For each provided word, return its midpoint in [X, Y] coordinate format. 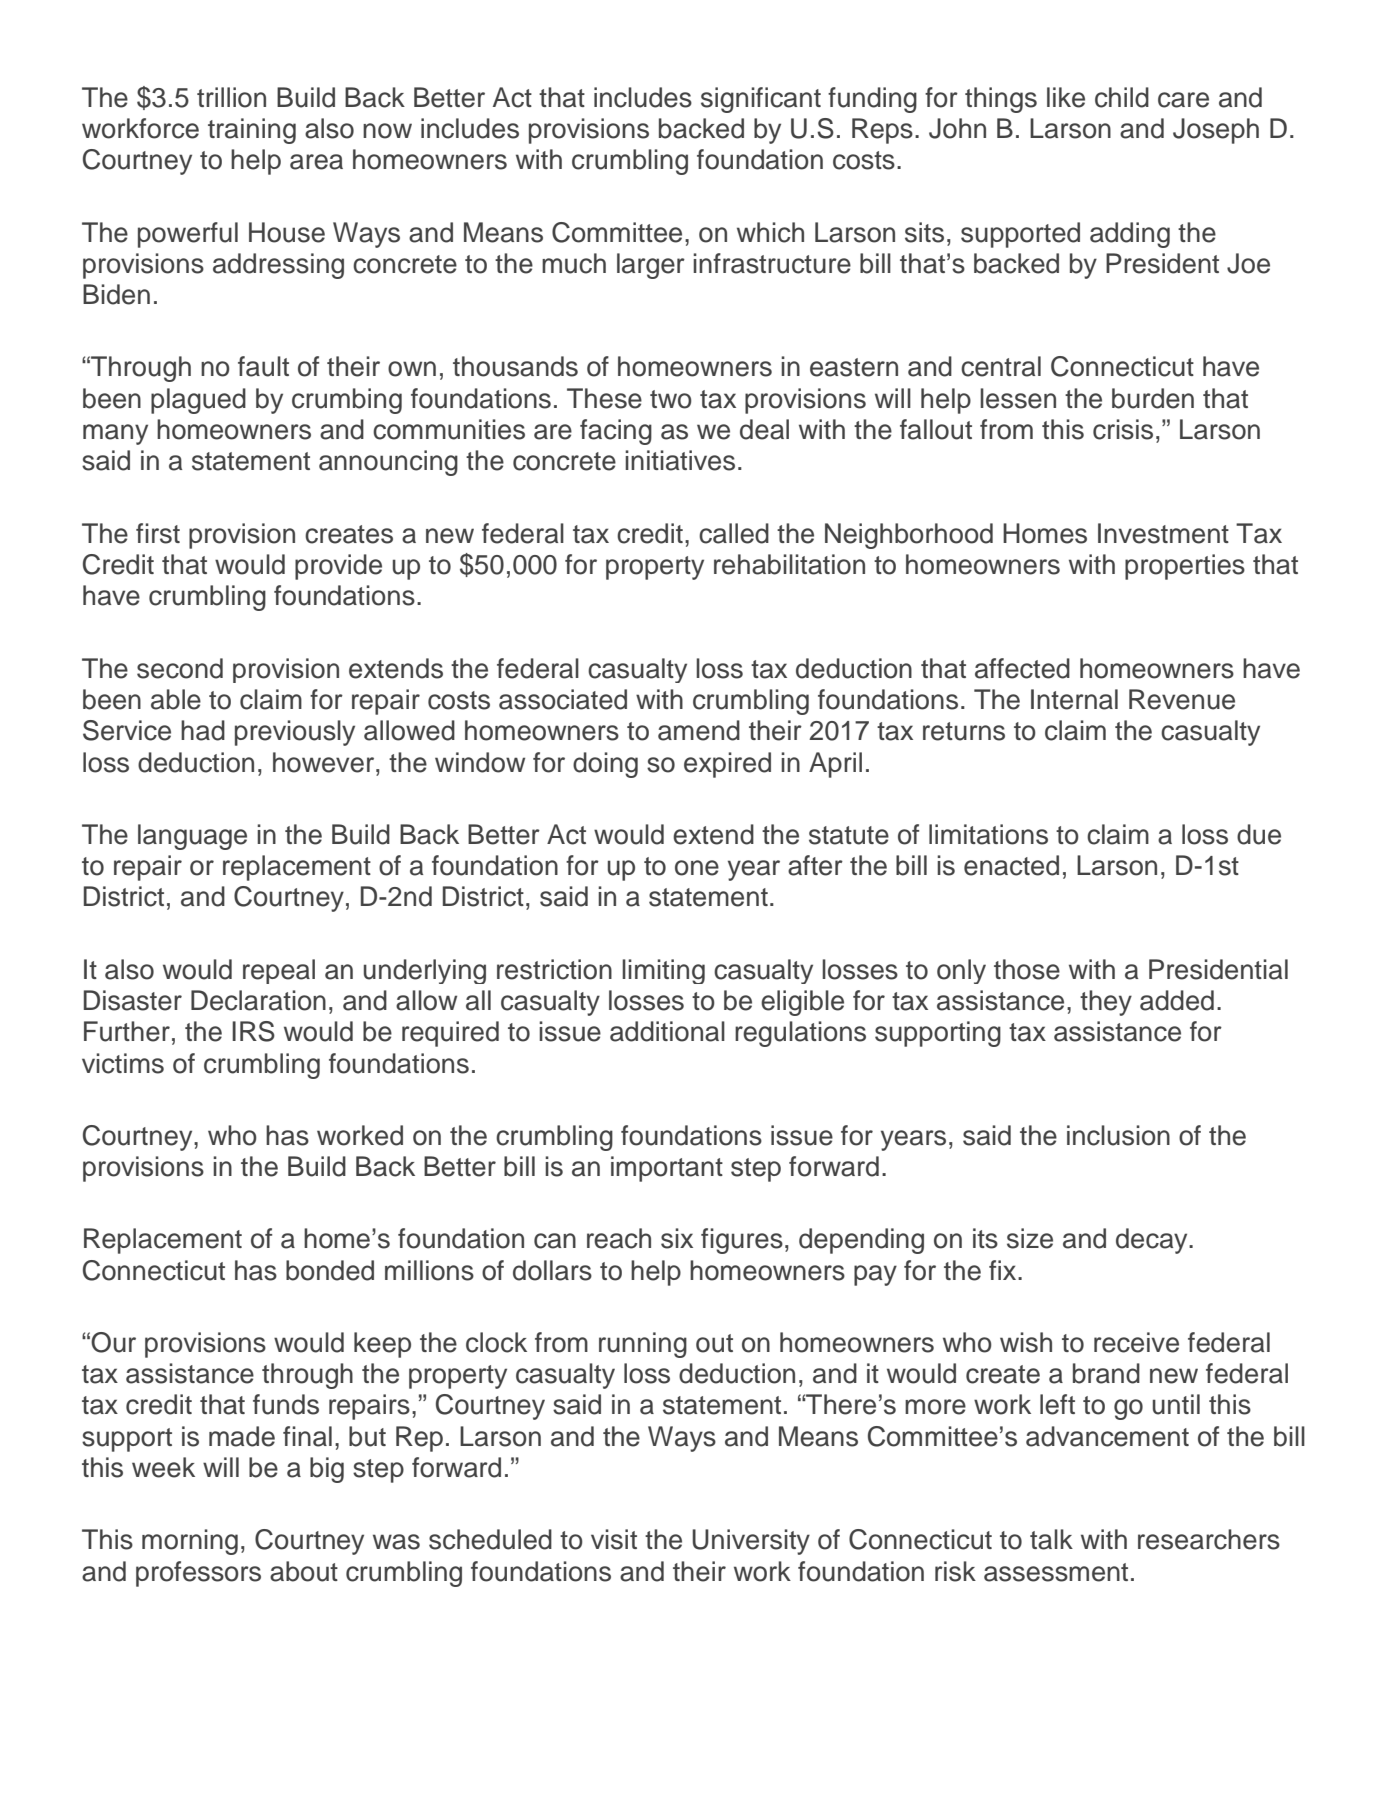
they [1106, 1003]
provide [338, 567]
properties [1185, 567]
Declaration [258, 1000]
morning [190, 1542]
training [252, 131]
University [751, 1542]
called [734, 533]
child [1122, 97]
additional [667, 1031]
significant [761, 100]
